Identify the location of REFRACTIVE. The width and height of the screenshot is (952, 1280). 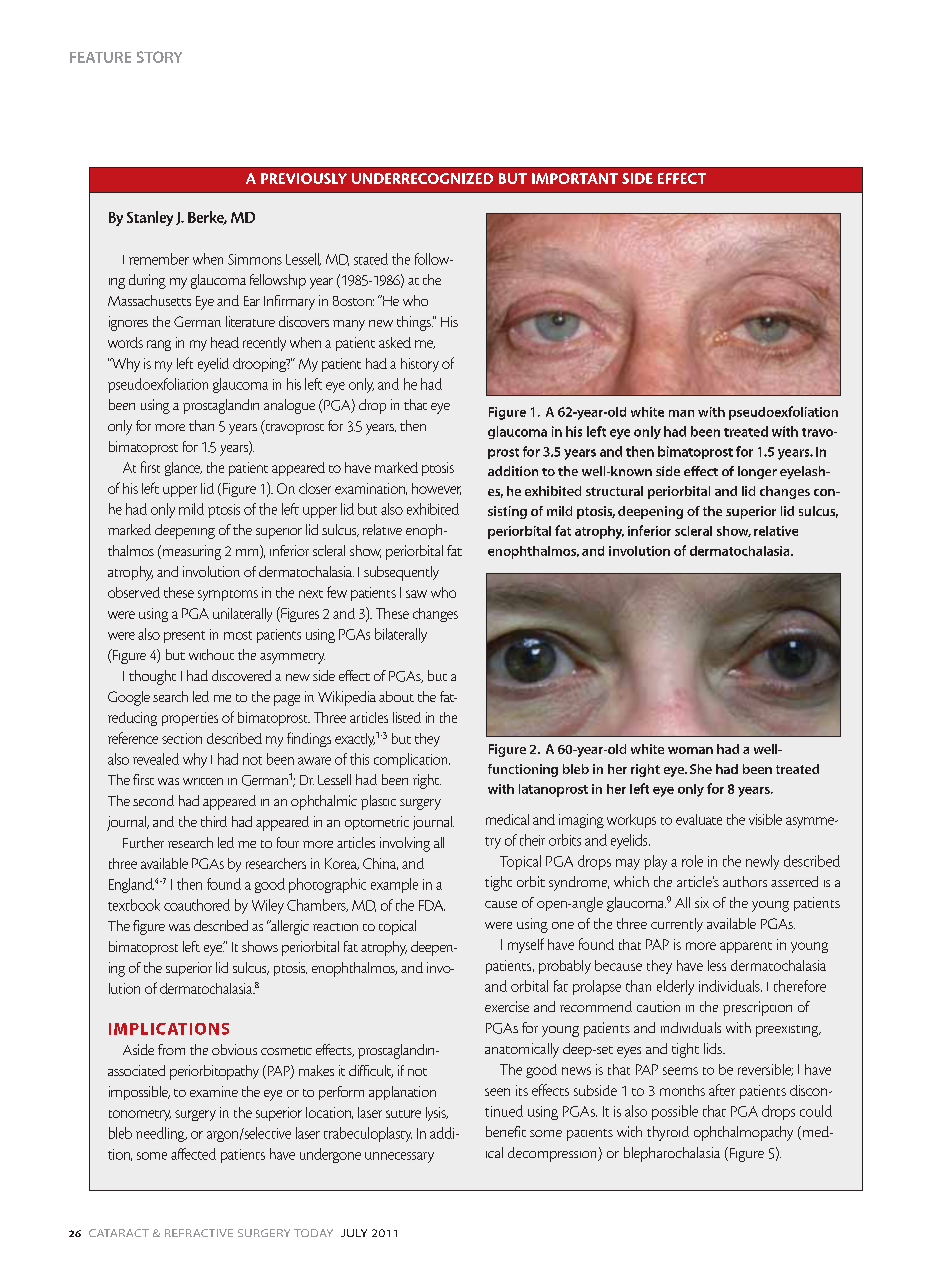
(199, 1233).
